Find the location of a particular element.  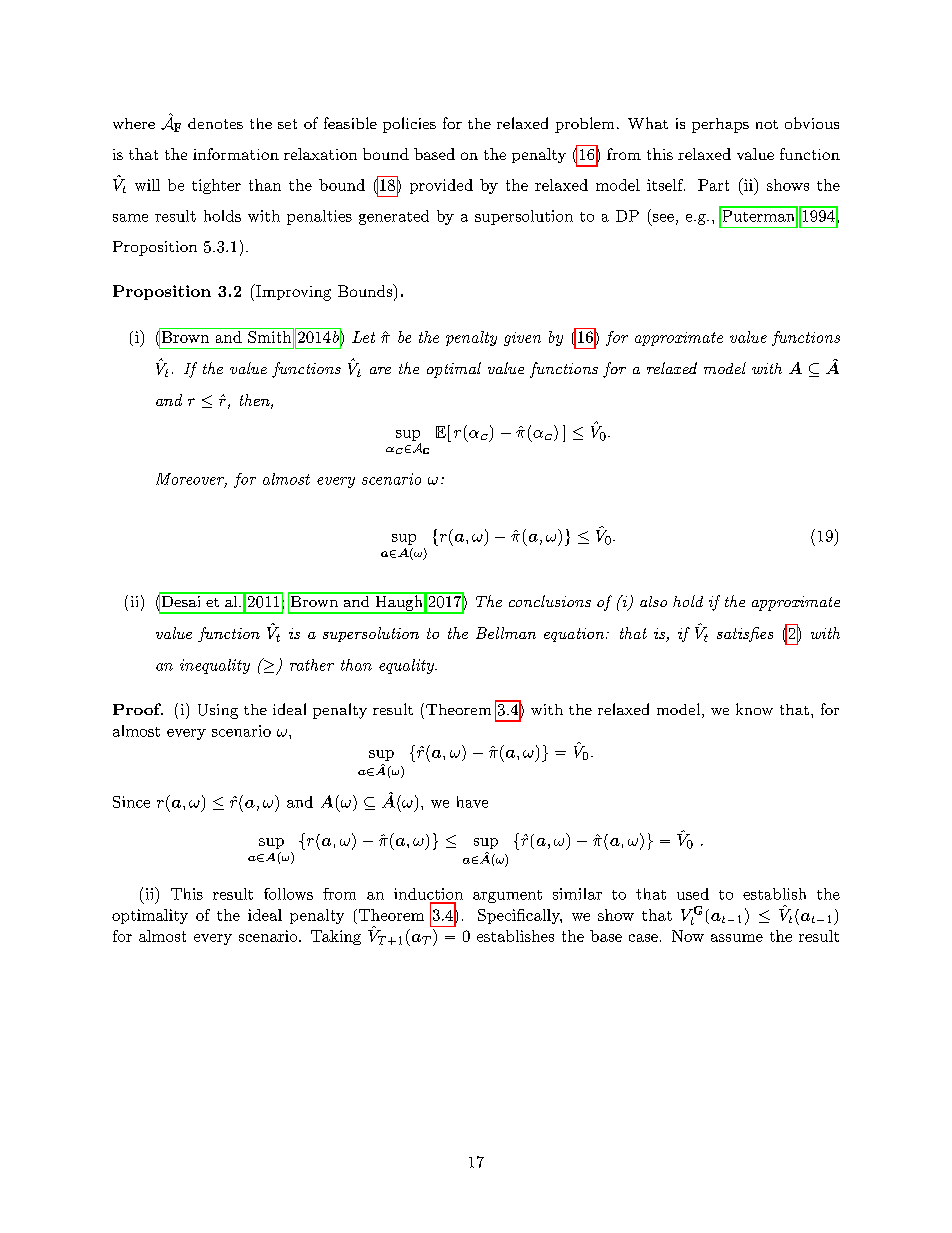

Bellman is located at coordinates (506, 633).
